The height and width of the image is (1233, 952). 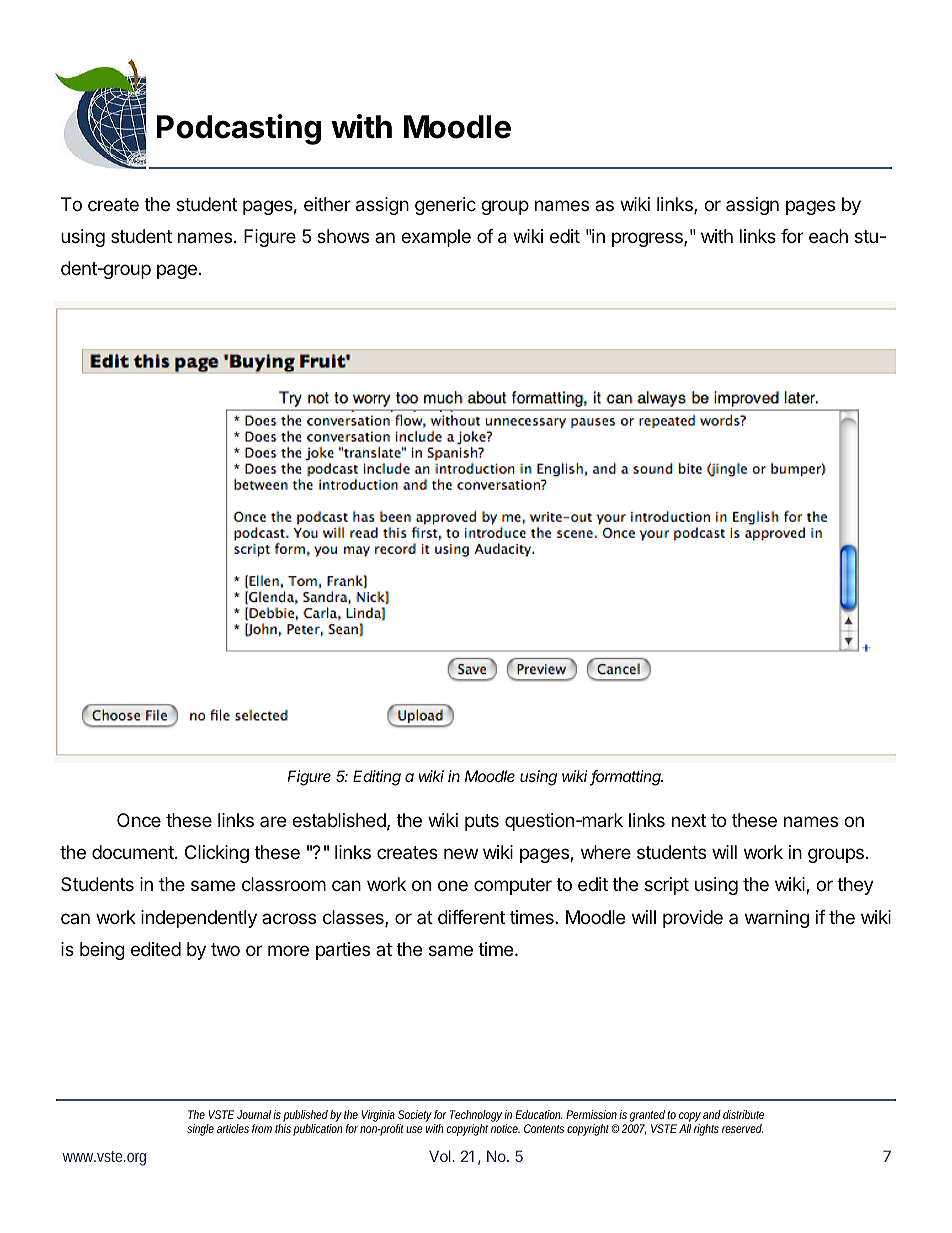 I want to click on reserved, so click(x=742, y=1128).
